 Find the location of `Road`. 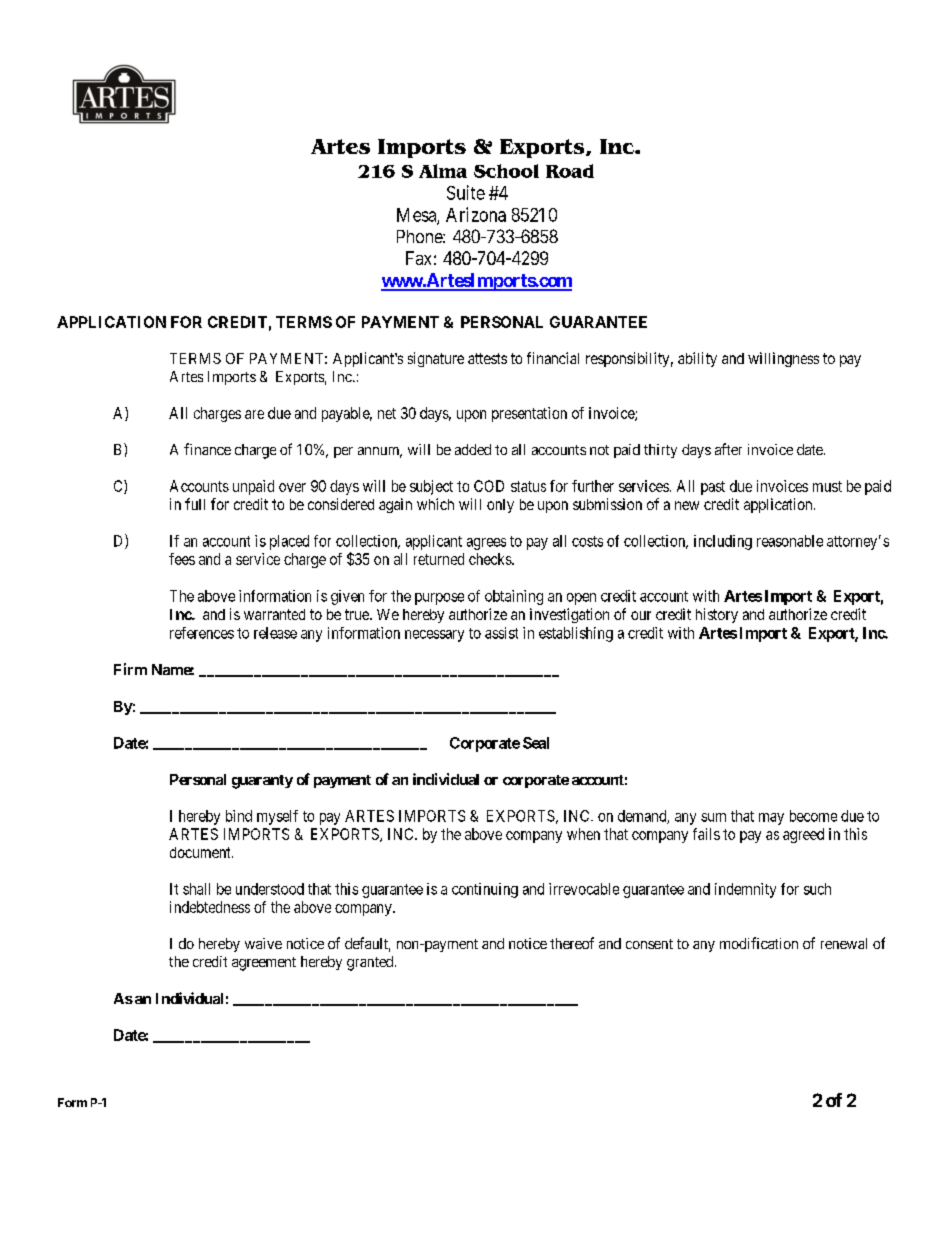

Road is located at coordinates (570, 171).
